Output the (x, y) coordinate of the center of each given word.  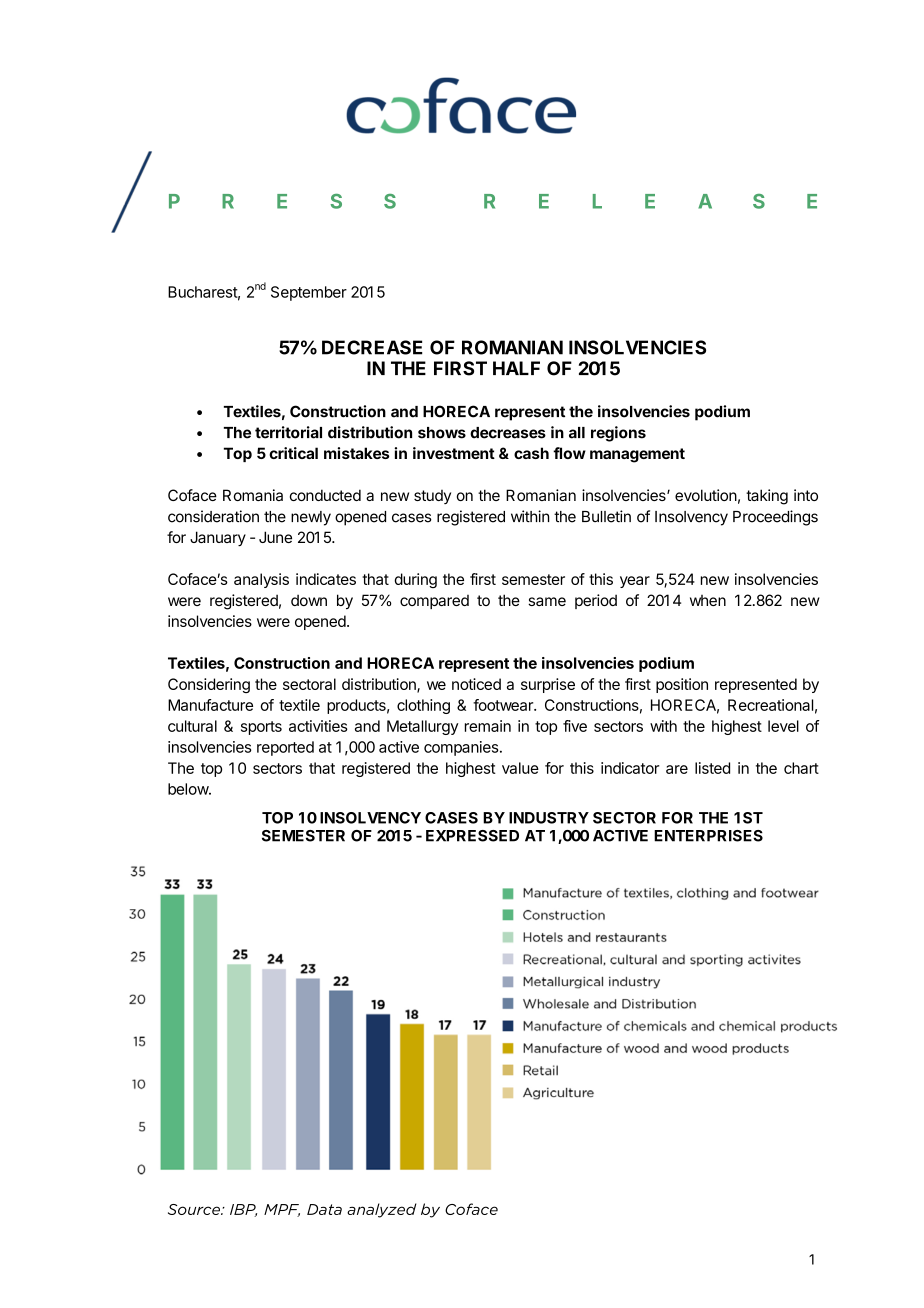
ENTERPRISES (708, 836)
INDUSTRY (549, 818)
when (708, 600)
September (309, 293)
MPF (282, 1210)
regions (618, 434)
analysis (261, 580)
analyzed (381, 1210)
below (189, 789)
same (547, 601)
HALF (516, 368)
